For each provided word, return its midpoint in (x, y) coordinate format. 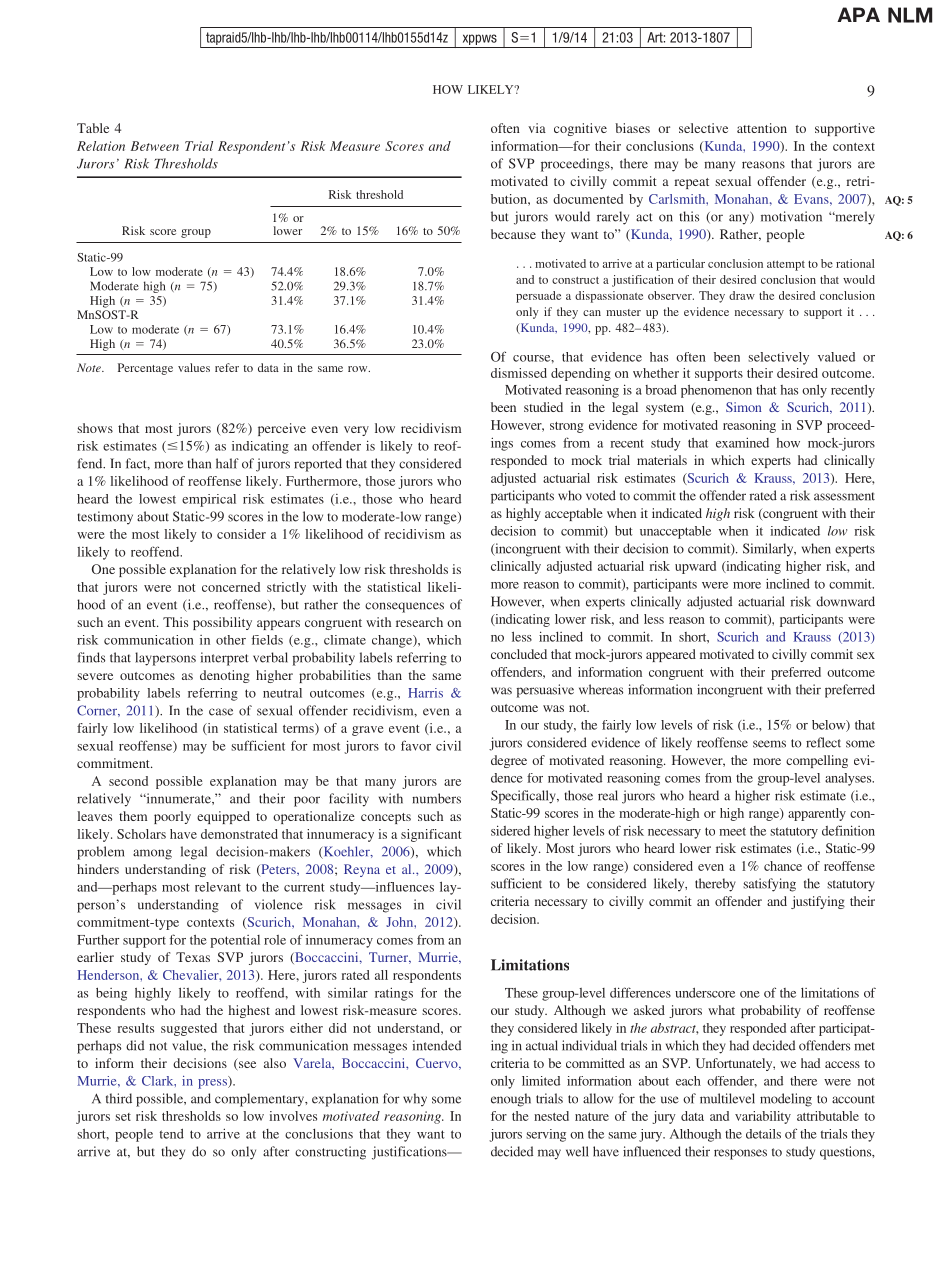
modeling (786, 1100)
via (537, 128)
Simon (743, 407)
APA (858, 14)
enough (511, 1100)
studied (543, 407)
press (213, 1082)
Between (155, 146)
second (128, 781)
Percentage (145, 369)
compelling (817, 761)
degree (509, 761)
